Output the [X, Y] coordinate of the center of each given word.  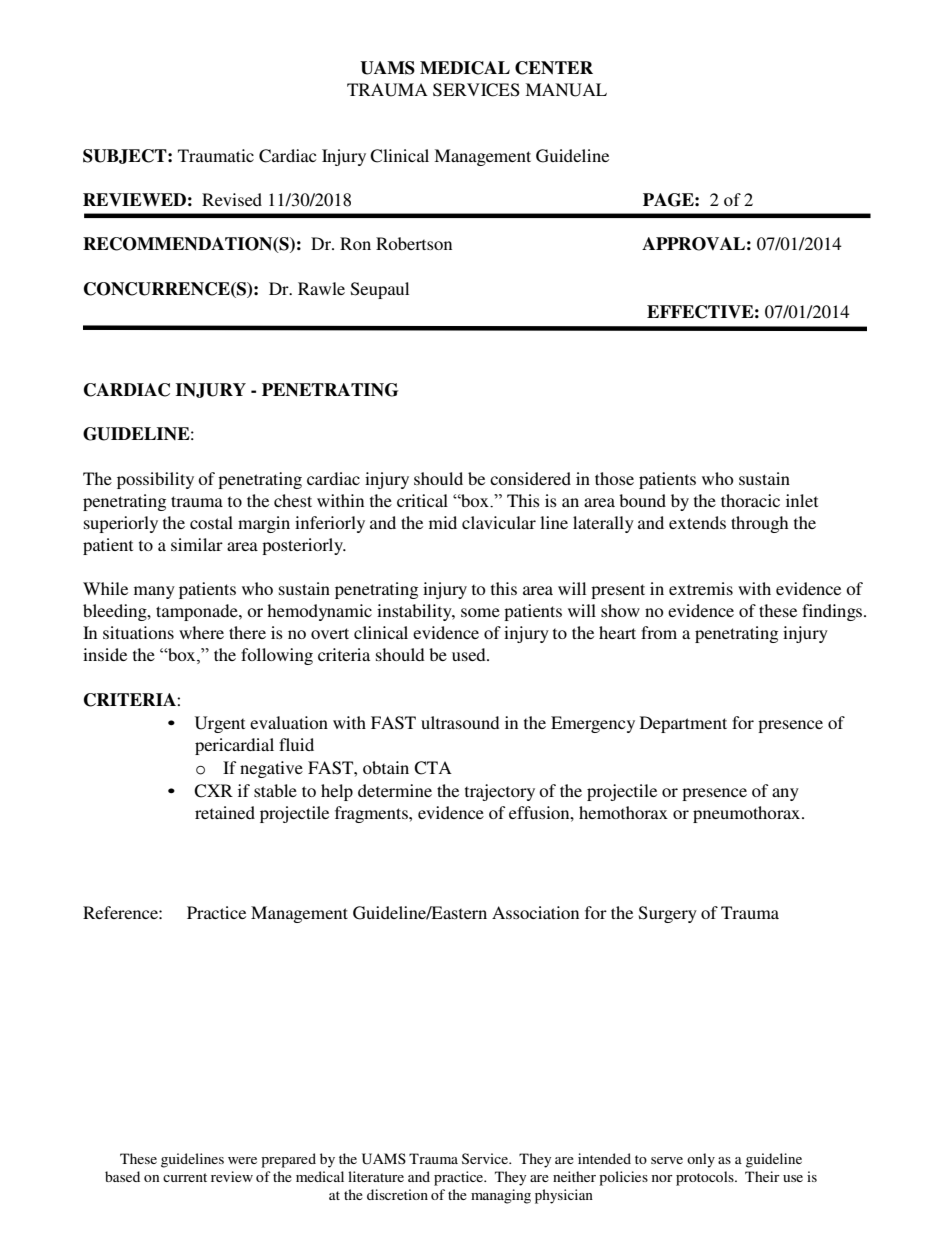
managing [501, 1196]
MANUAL [566, 90]
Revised [232, 199]
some [480, 612]
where [201, 632]
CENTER [554, 68]
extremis [701, 588]
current [185, 1177]
